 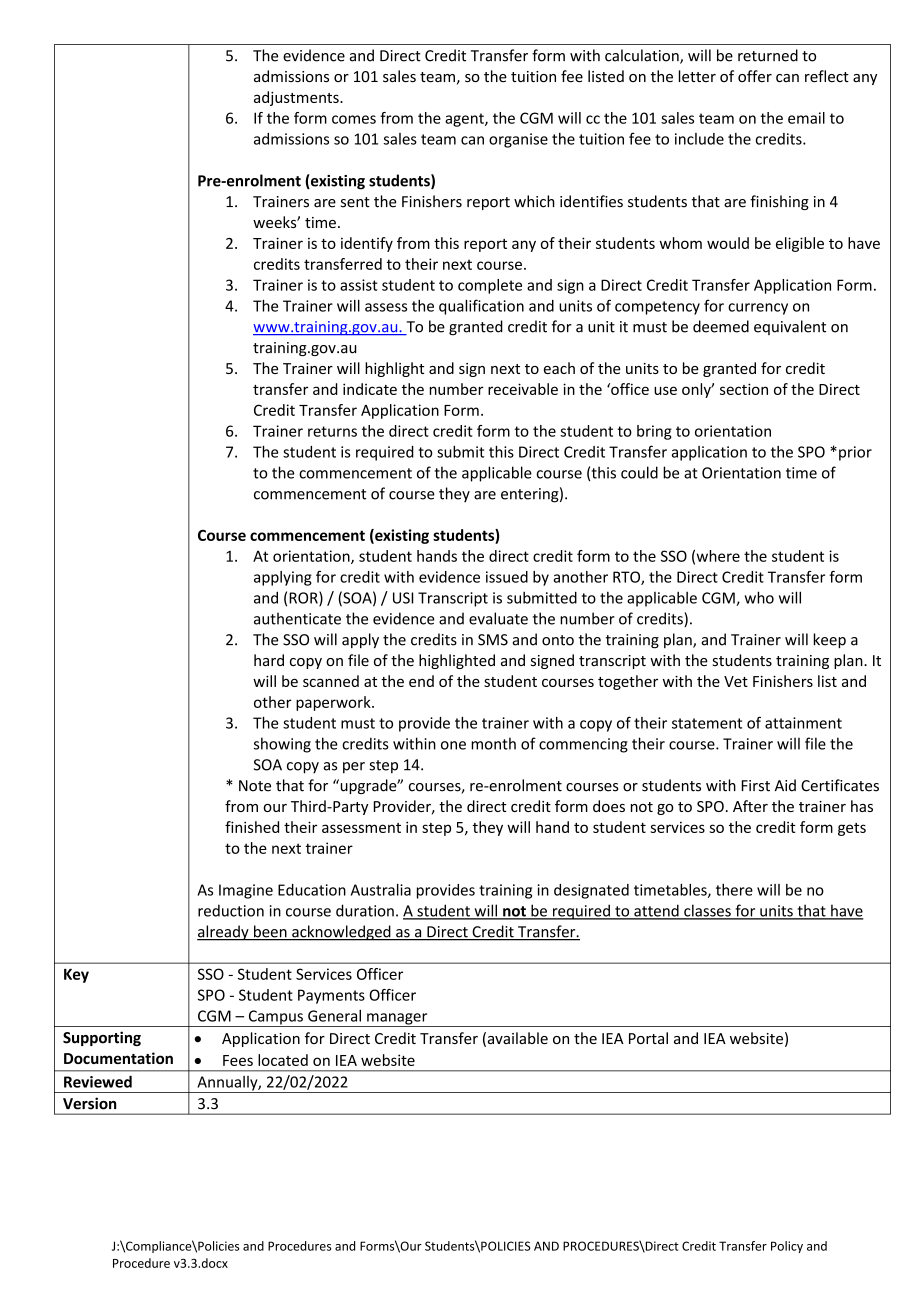 What do you see at coordinates (755, 76) in the page?
I see `offer` at bounding box center [755, 76].
